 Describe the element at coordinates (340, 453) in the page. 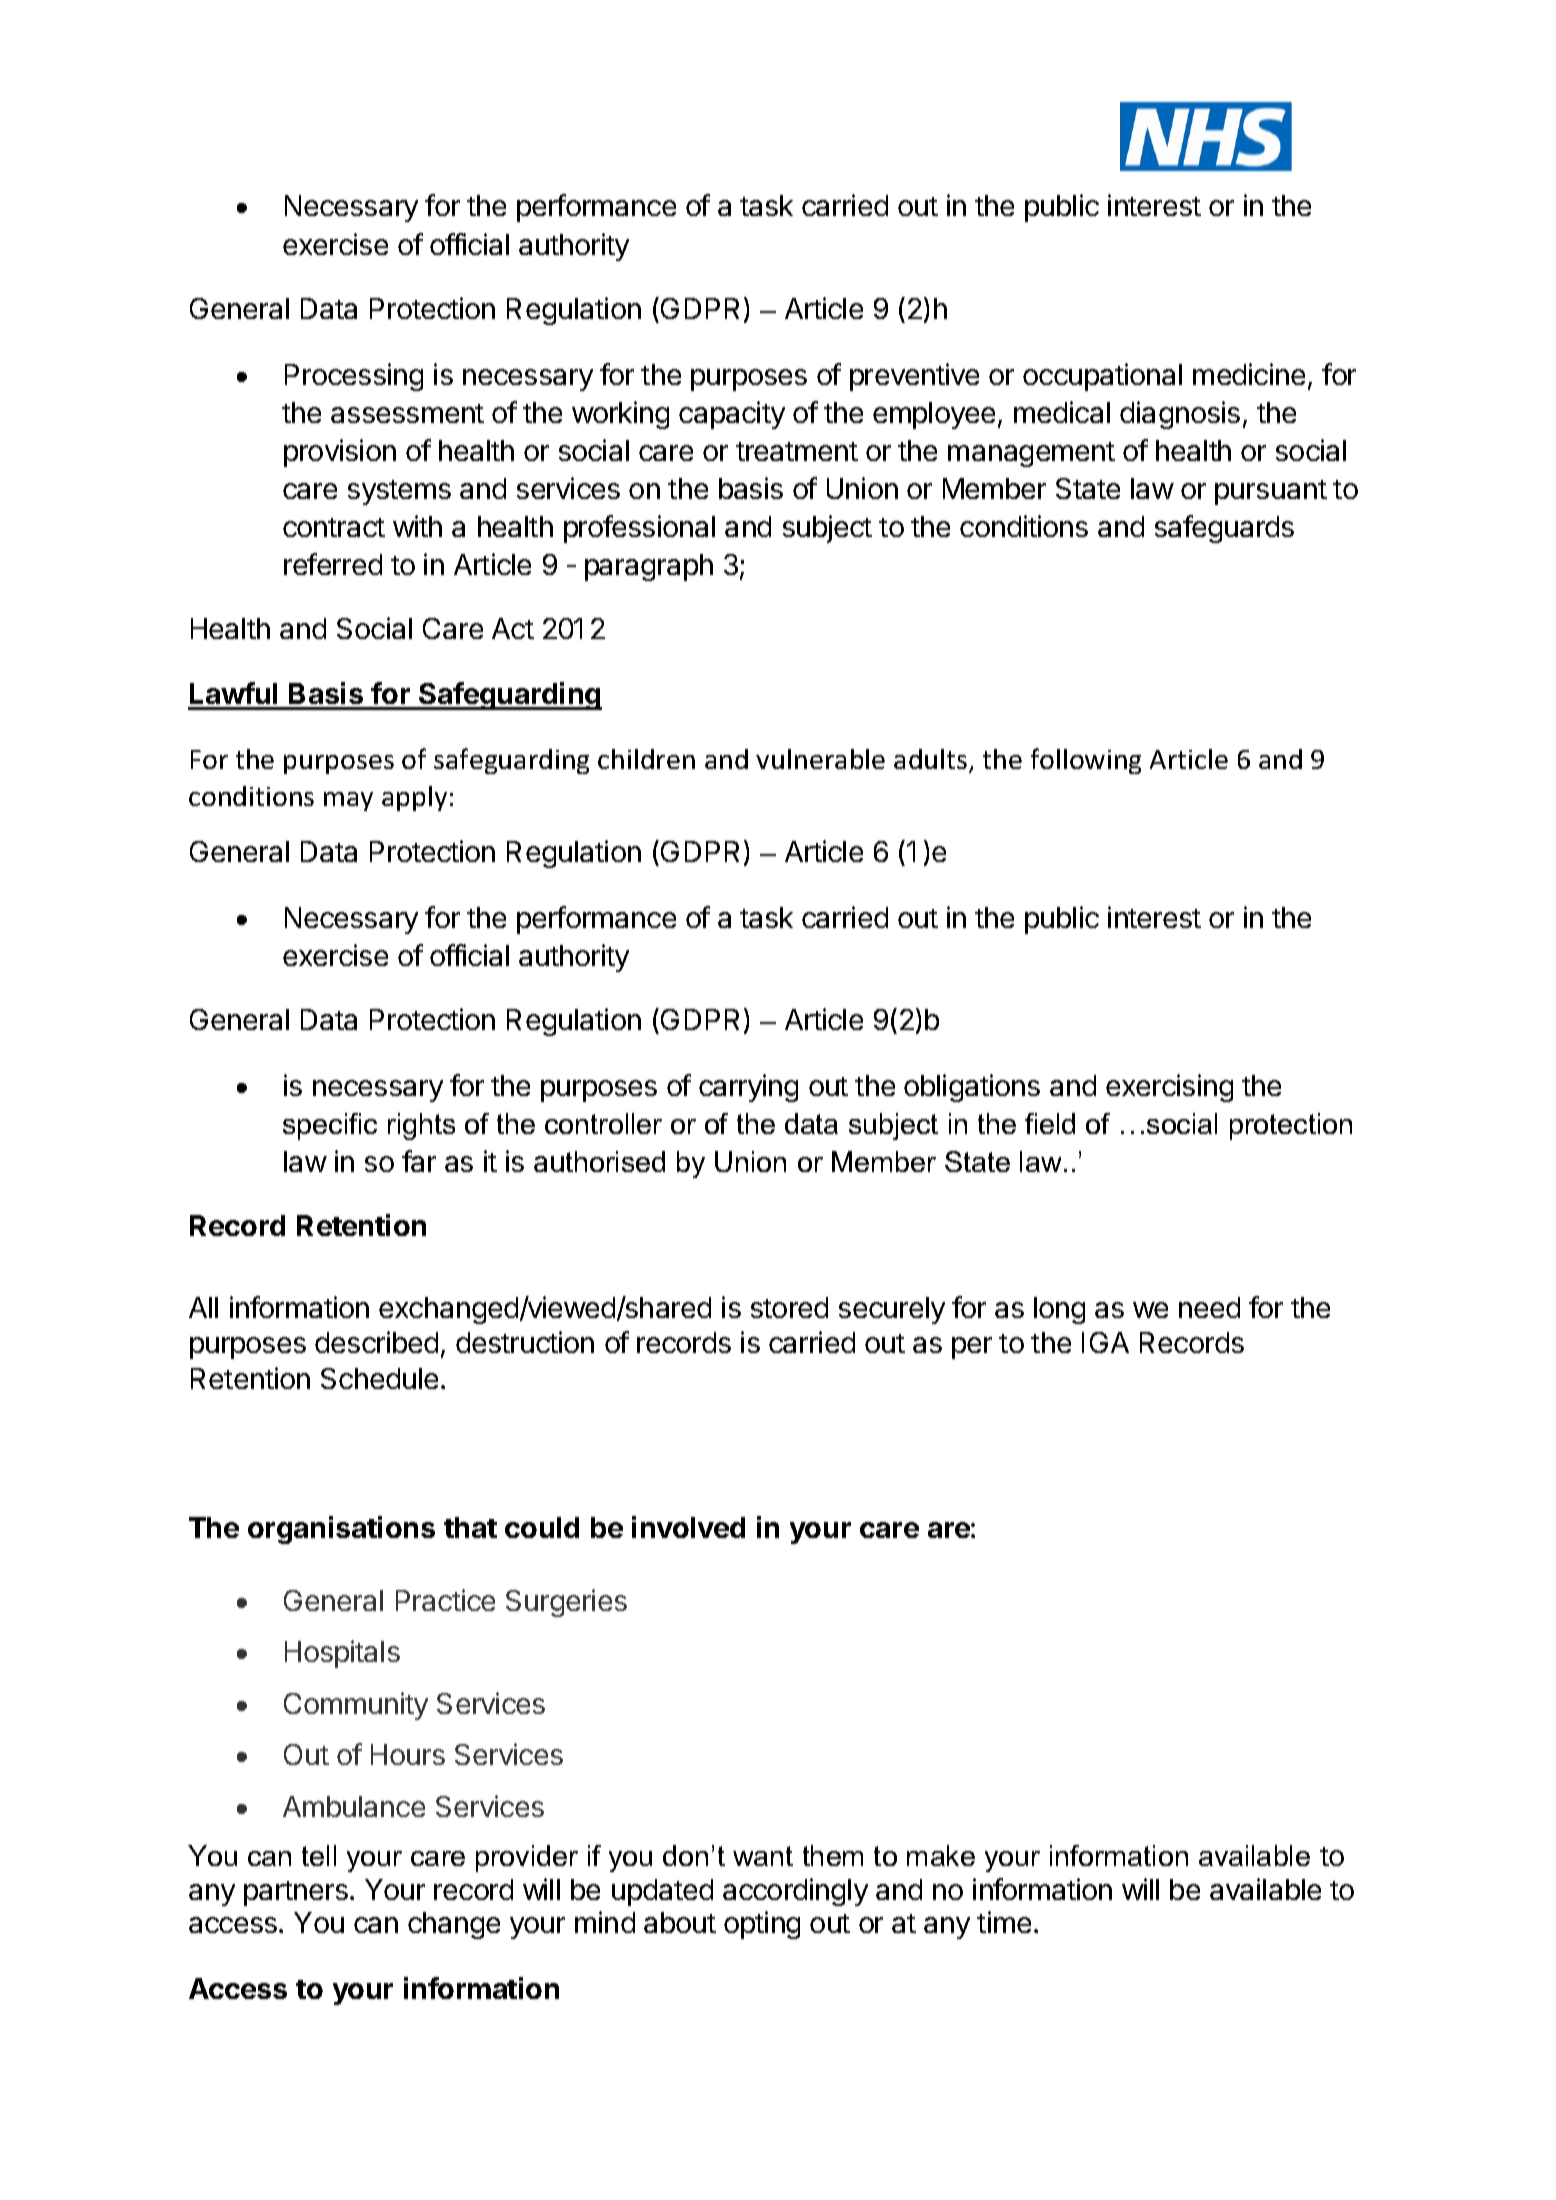

I see `provision` at that location.
